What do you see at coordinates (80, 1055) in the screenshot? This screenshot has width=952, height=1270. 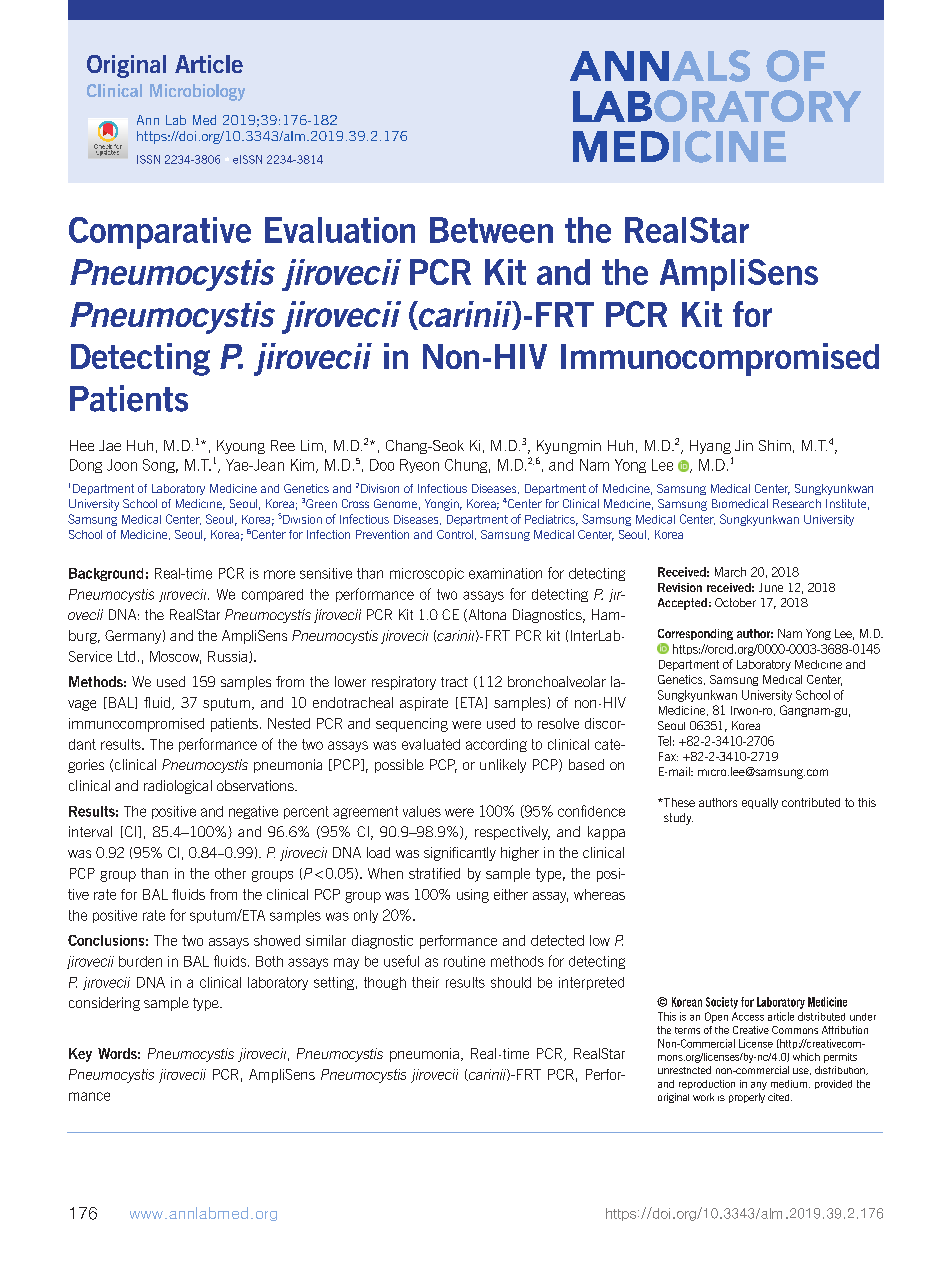 I see `Key` at bounding box center [80, 1055].
